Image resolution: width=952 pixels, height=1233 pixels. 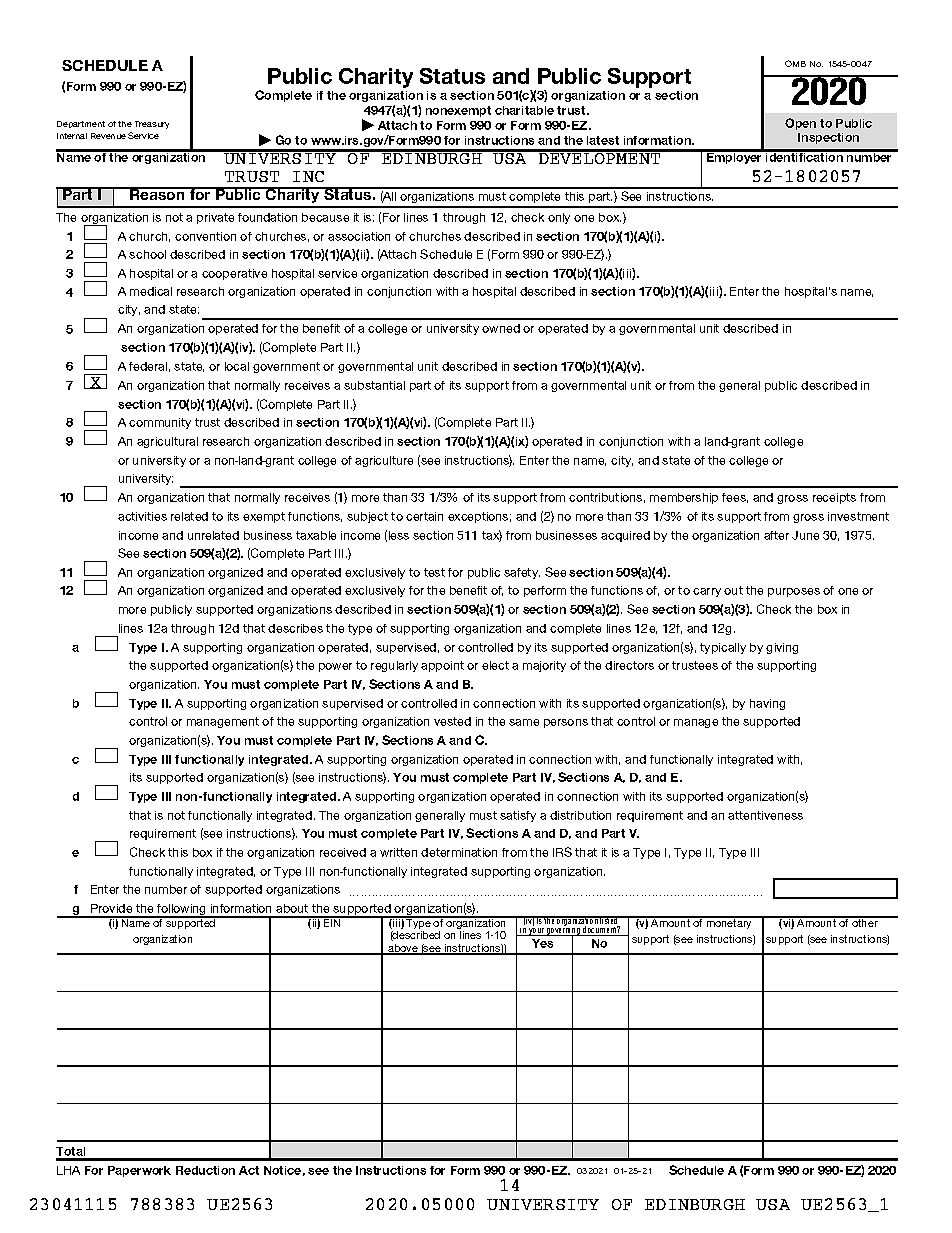 What do you see at coordinates (151, 291) in the document?
I see `medical` at bounding box center [151, 291].
